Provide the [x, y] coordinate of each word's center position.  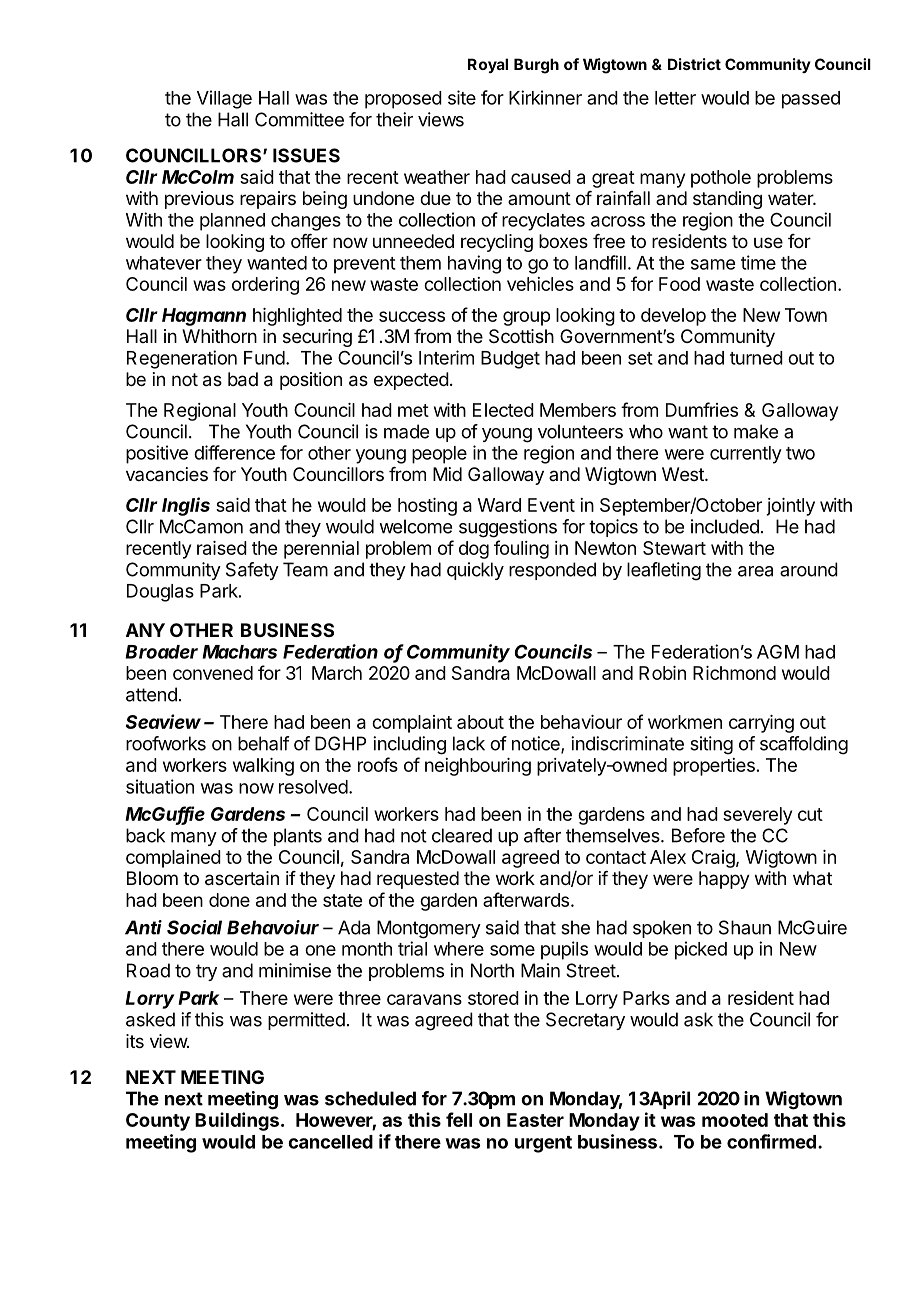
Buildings [237, 1121]
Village [224, 99]
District [694, 64]
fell [459, 1119]
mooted [735, 1120]
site [462, 97]
